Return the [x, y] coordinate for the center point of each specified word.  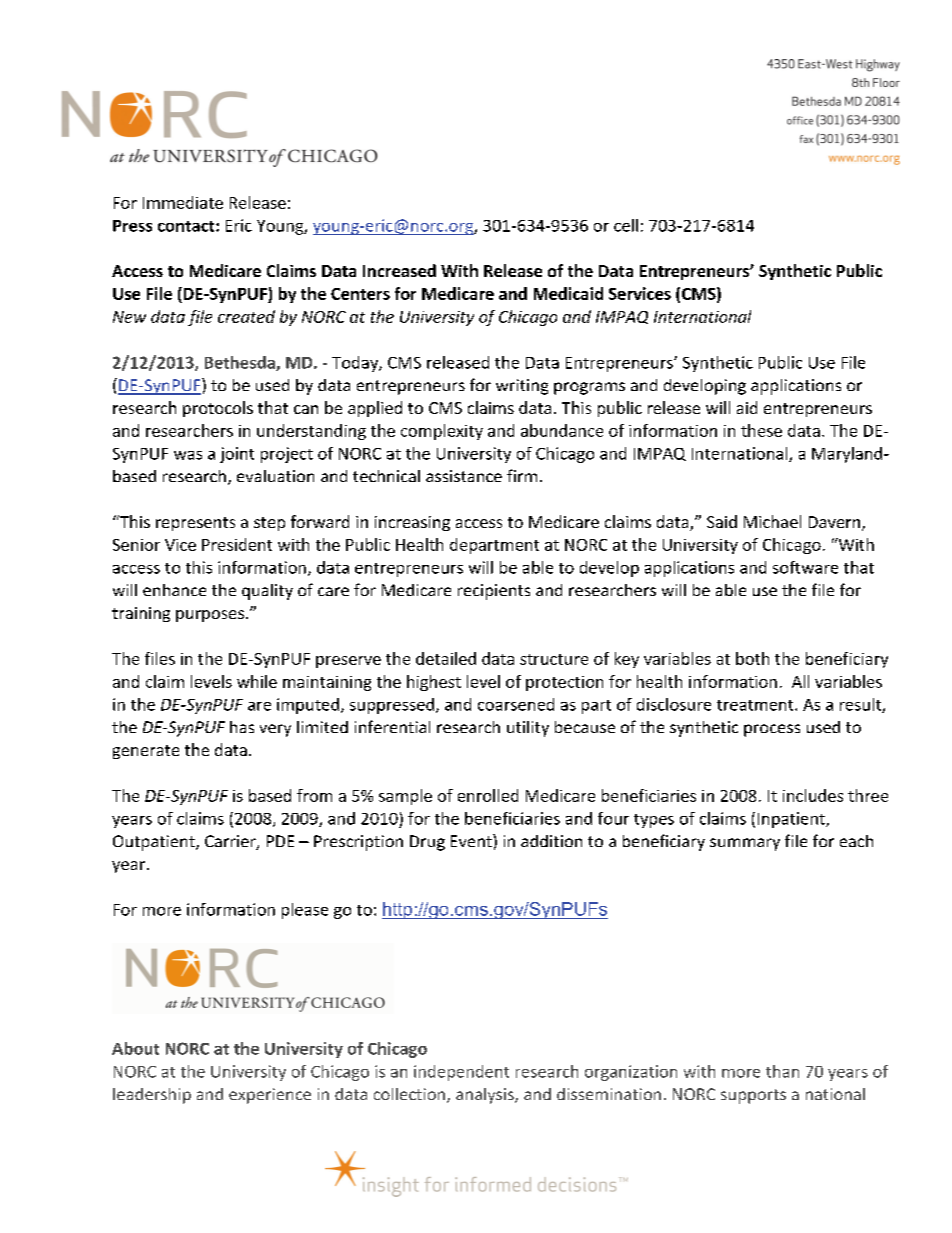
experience [270, 1096]
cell [626, 225]
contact [187, 226]
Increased [399, 270]
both [752, 658]
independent [461, 1073]
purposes [210, 616]
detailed [446, 658]
